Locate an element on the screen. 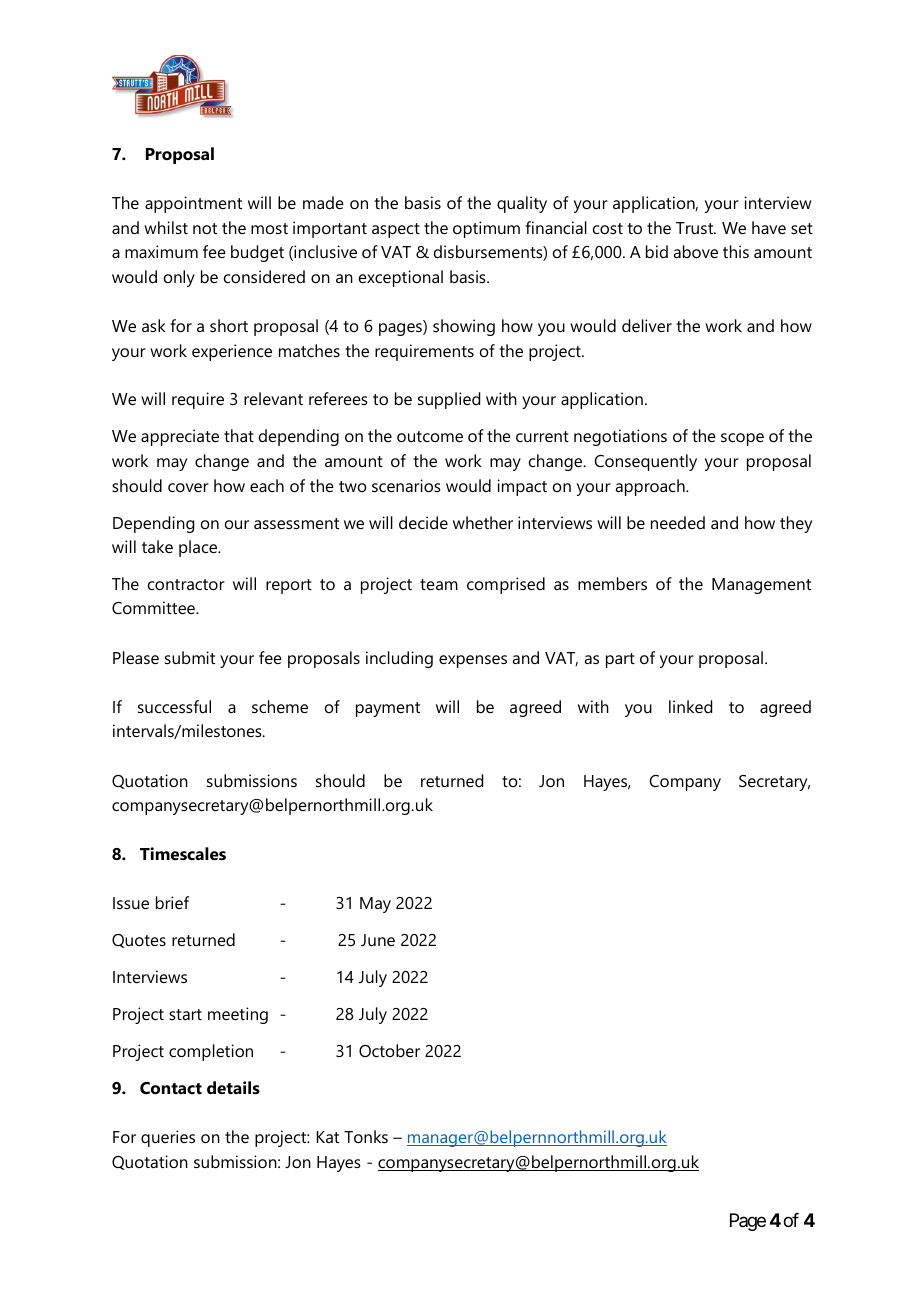 The height and width of the screenshot is (1308, 924). optimum is located at coordinates (486, 229).
